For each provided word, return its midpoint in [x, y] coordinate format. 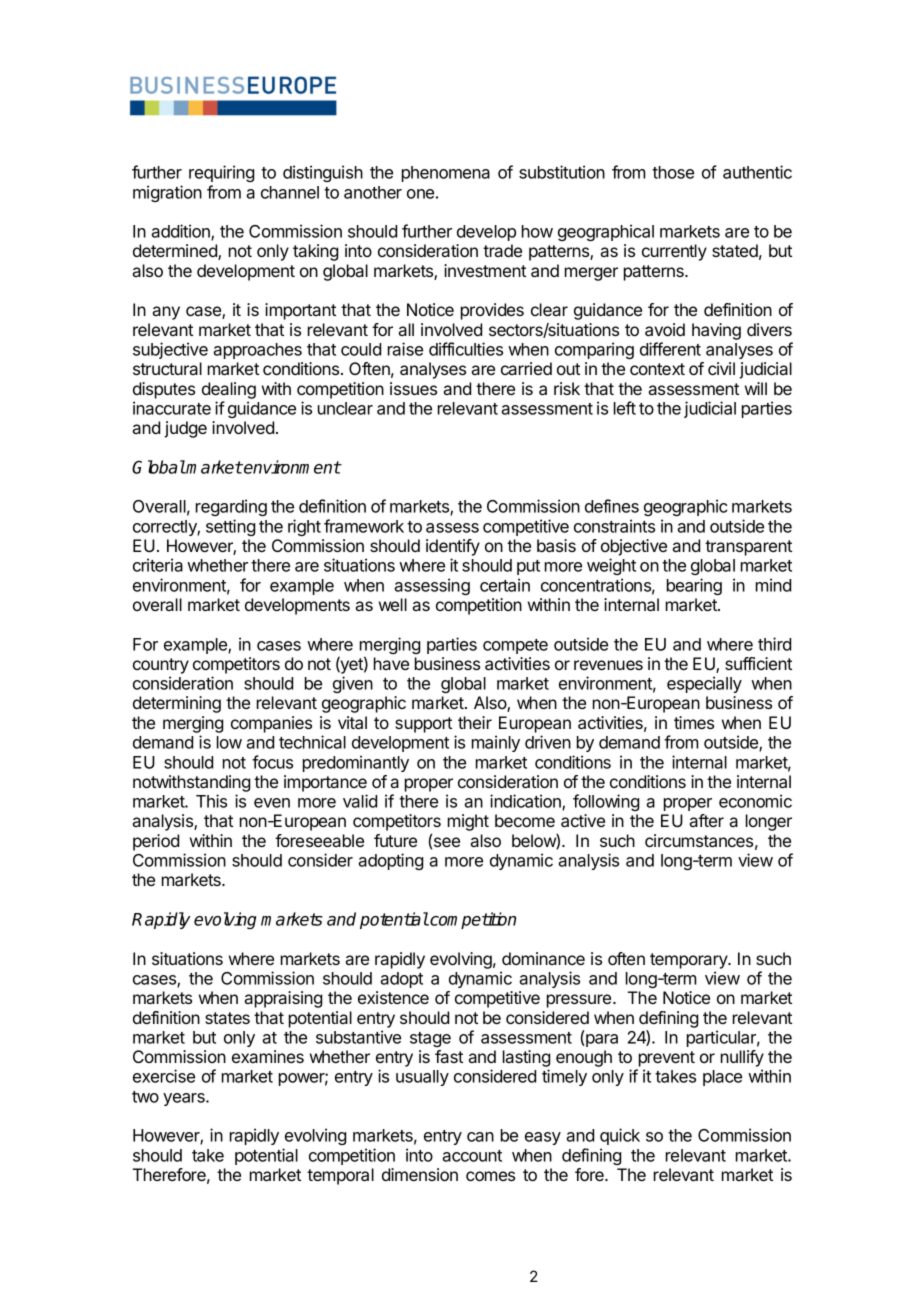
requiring [221, 173]
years [185, 1099]
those [673, 172]
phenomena [446, 174]
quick [620, 1136]
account [472, 1156]
